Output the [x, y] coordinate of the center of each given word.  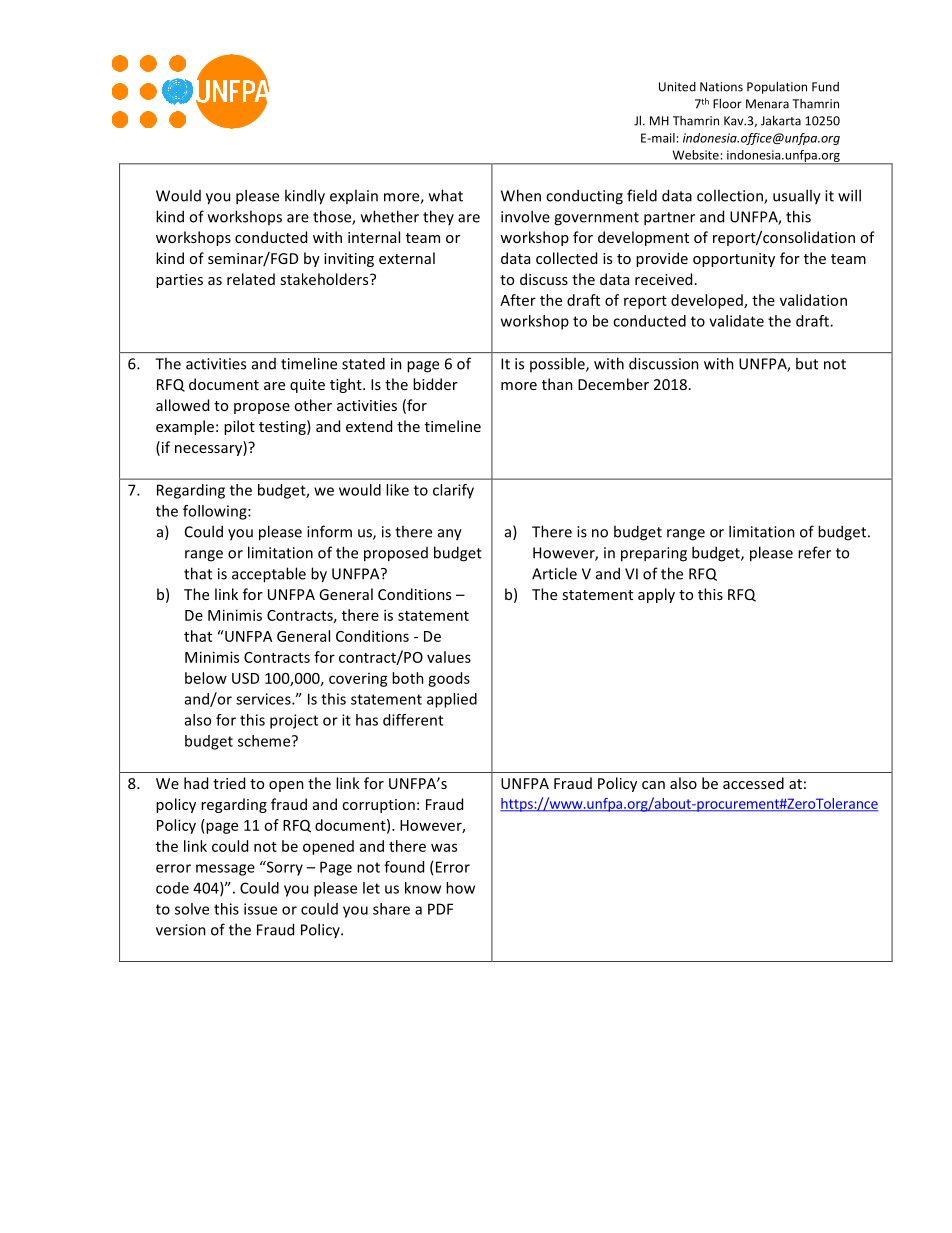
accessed [753, 783]
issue [260, 909]
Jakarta [781, 120]
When [521, 195]
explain [354, 196]
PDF [440, 909]
